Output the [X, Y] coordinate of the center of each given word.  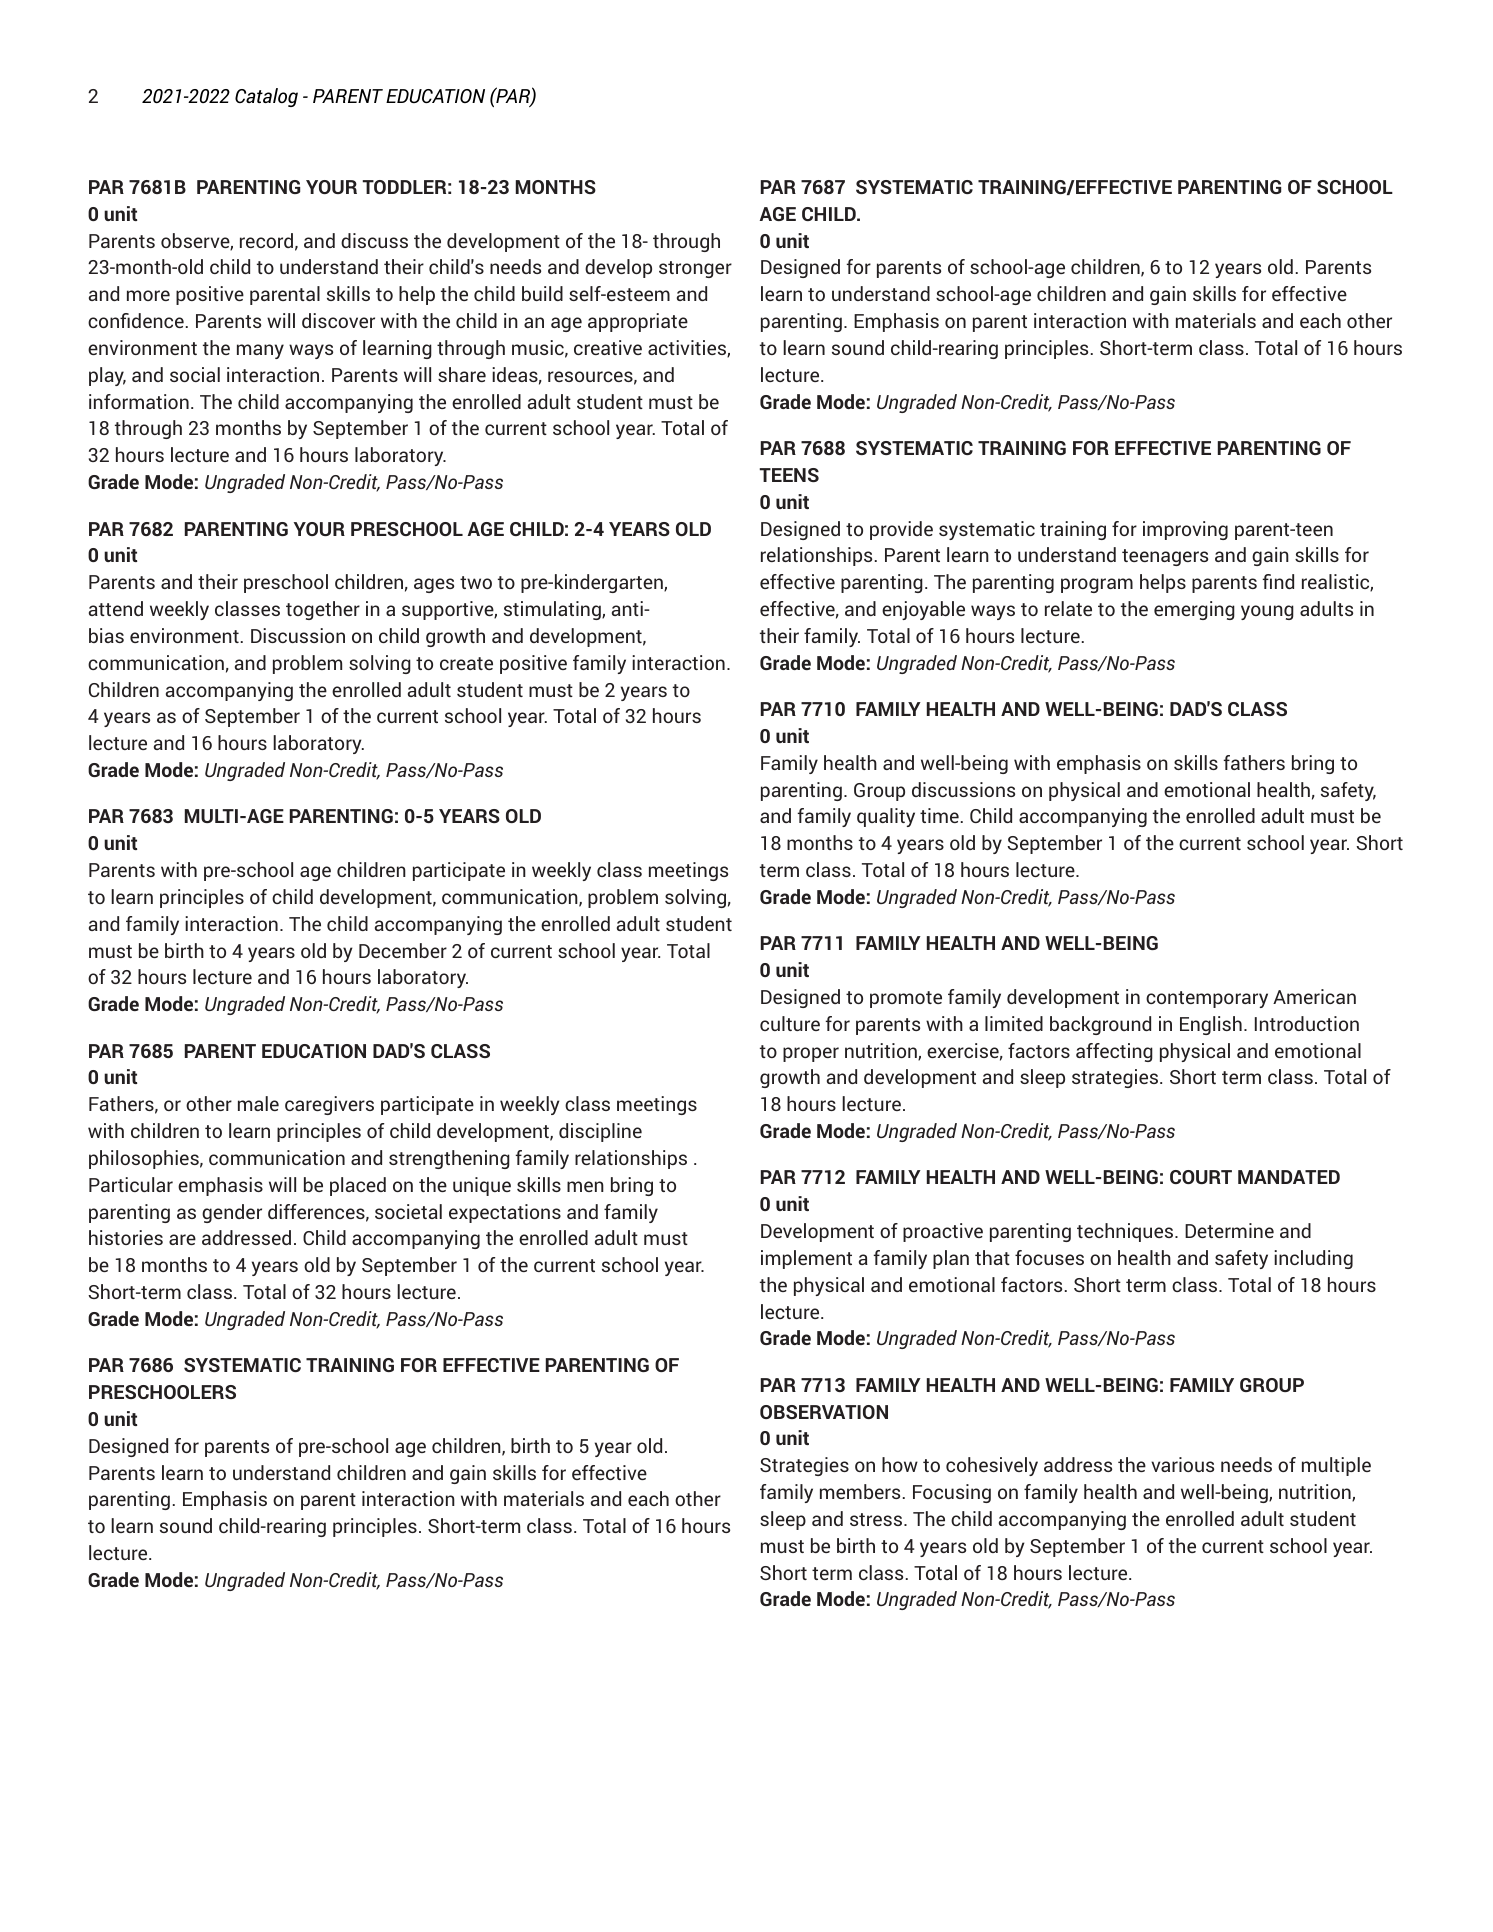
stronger [695, 269]
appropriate [638, 322]
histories [126, 1237]
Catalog [266, 97]
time [939, 815]
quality [886, 817]
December [403, 950]
